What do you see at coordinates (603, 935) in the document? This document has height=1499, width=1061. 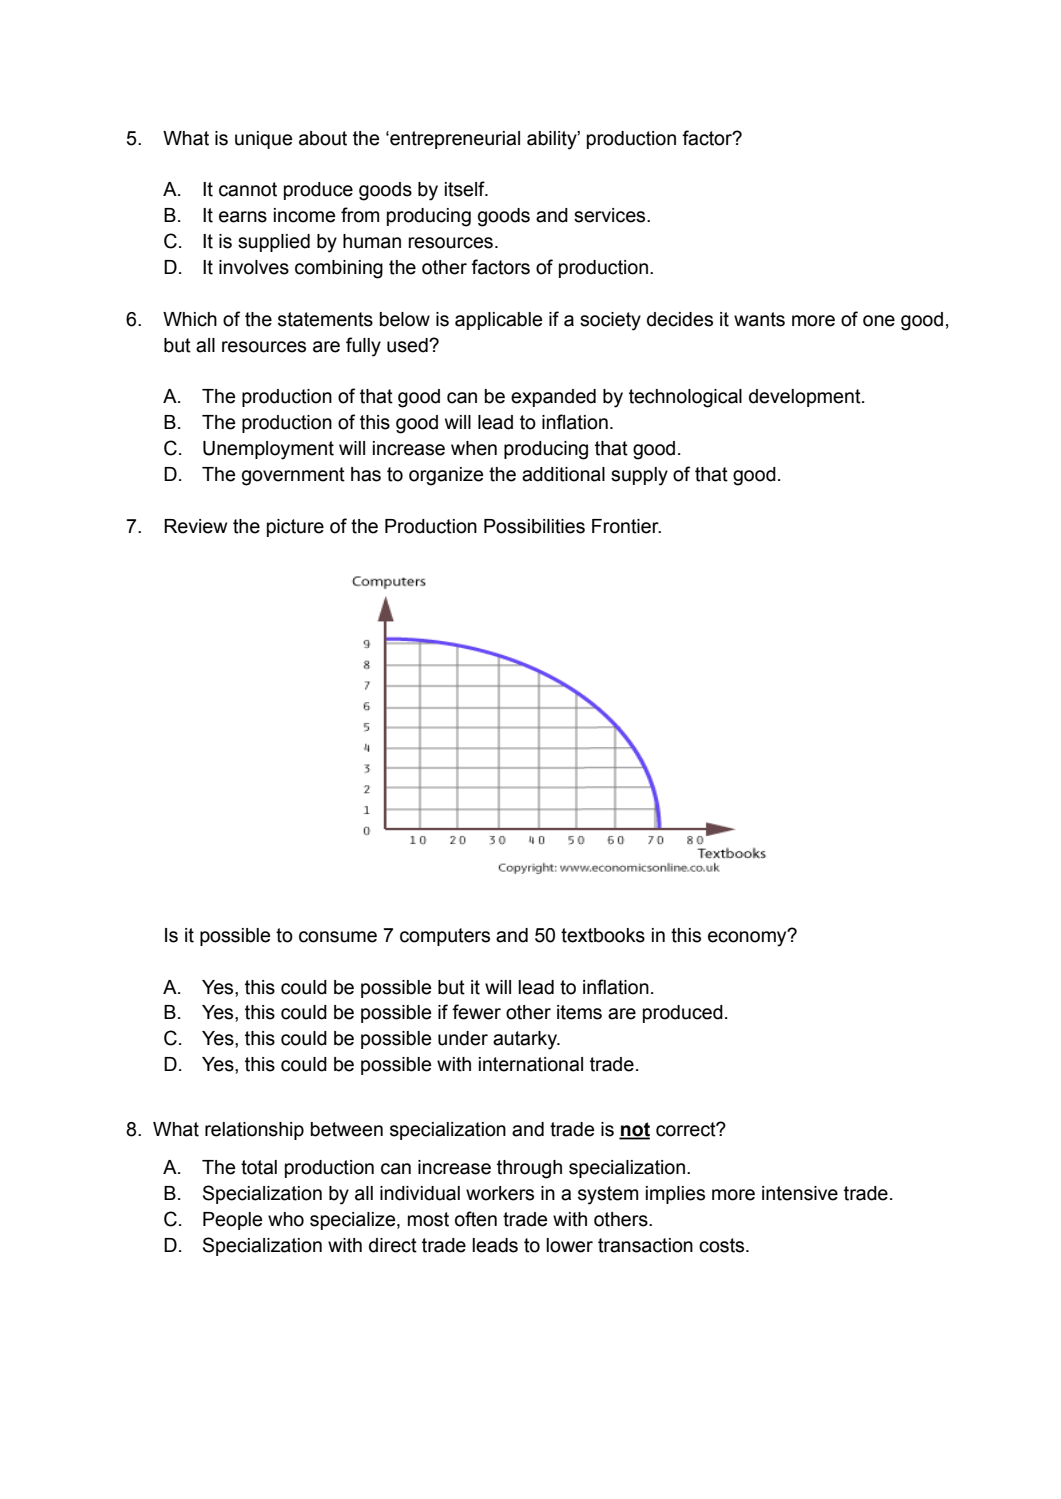 I see `textbooks` at bounding box center [603, 935].
